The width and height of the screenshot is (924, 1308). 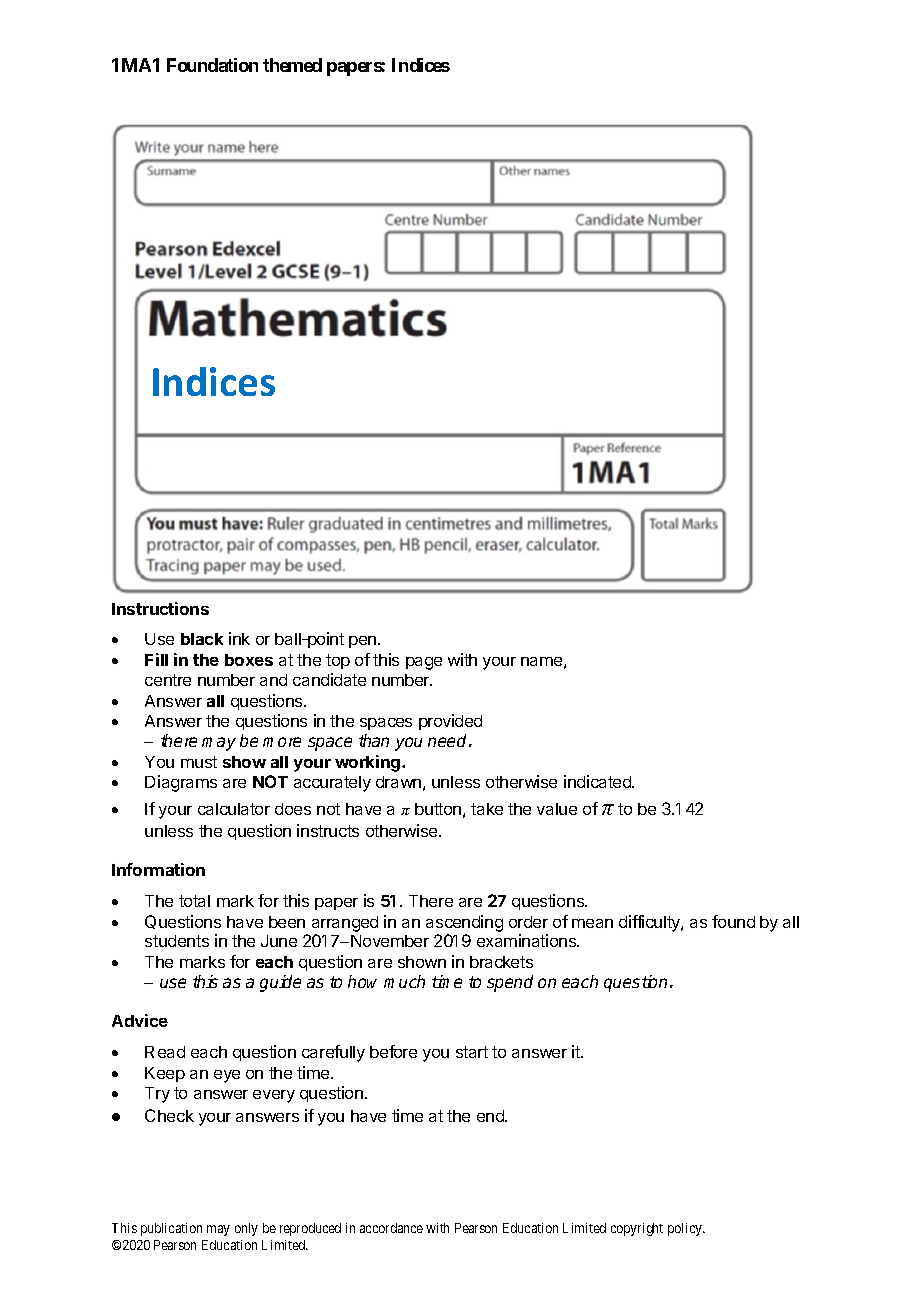 I want to click on copyright, so click(x=637, y=1229).
